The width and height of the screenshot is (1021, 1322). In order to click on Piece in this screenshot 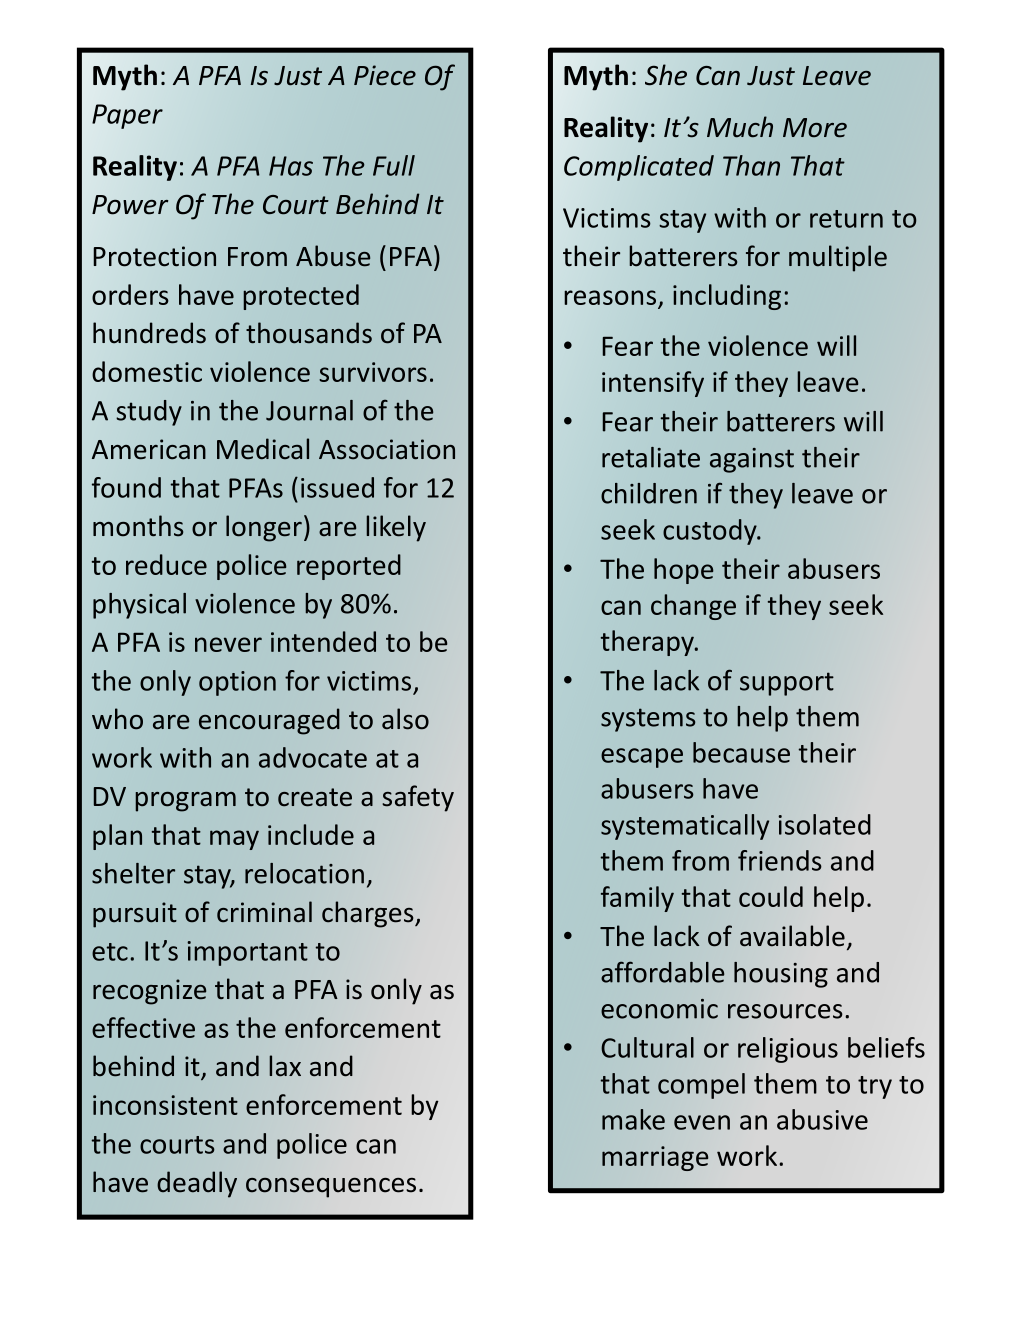, I will do `click(385, 75)`.
